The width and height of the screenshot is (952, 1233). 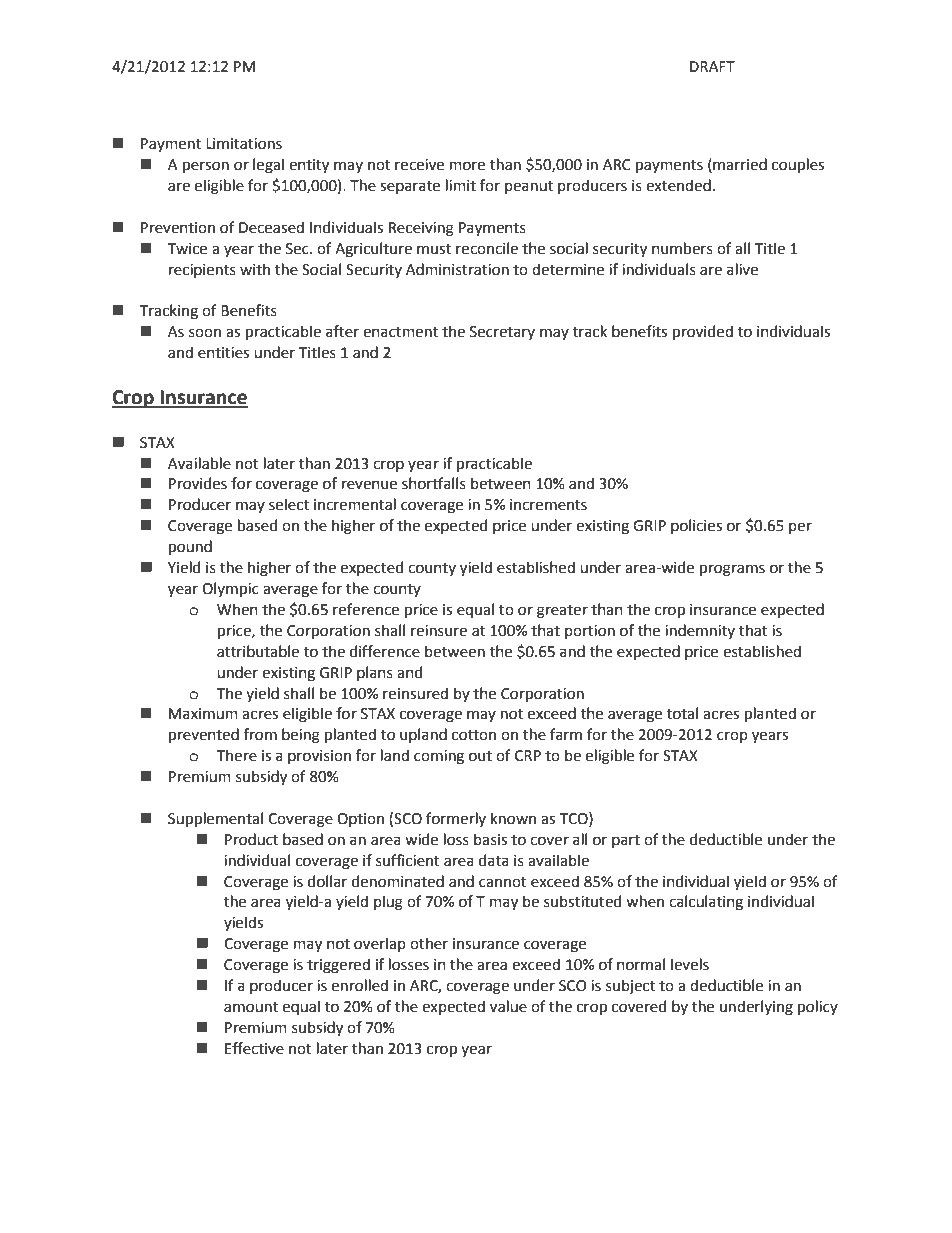 I want to click on programs, so click(x=732, y=570).
